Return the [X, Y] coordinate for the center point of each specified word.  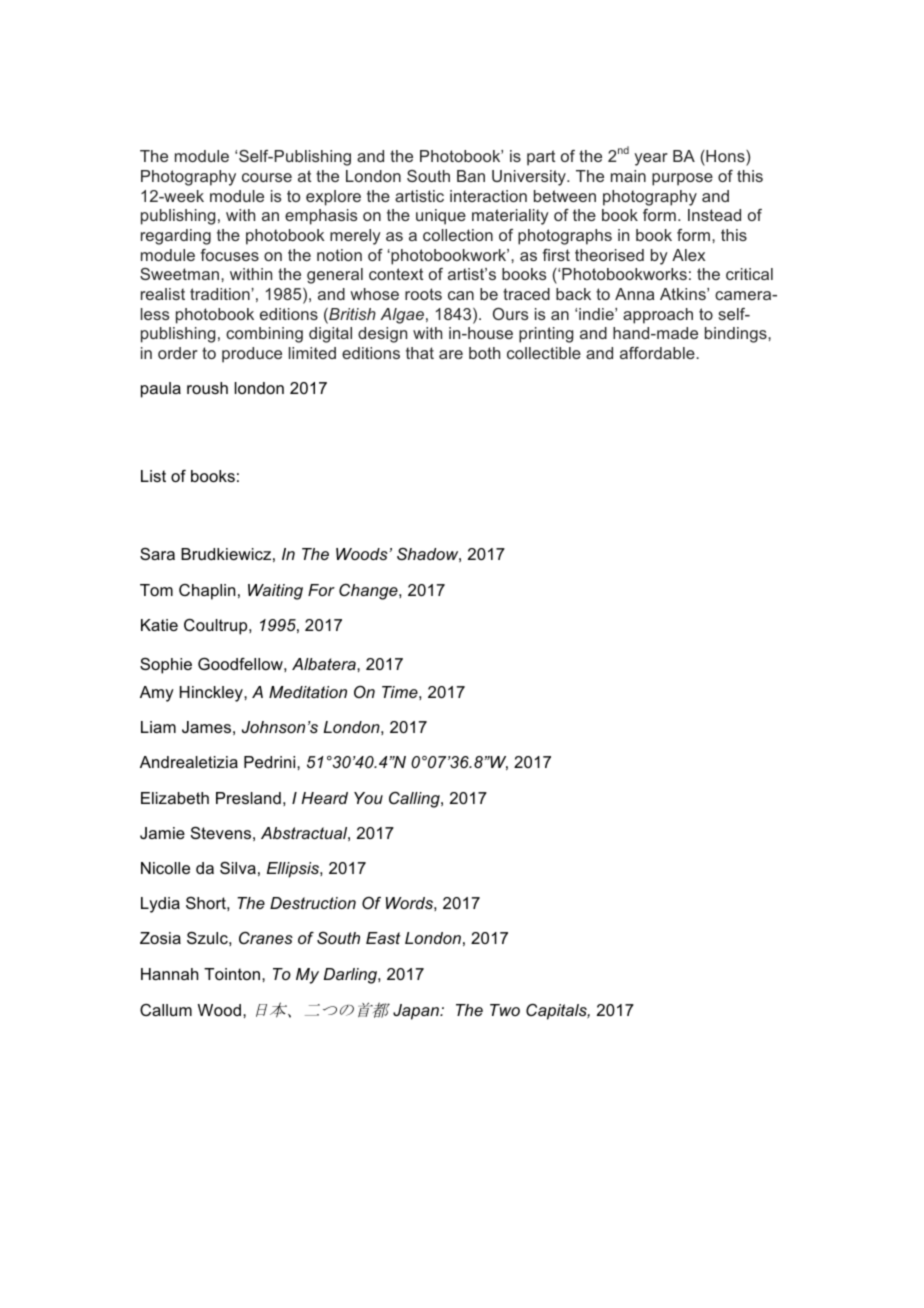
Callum [166, 1010]
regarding [176, 237]
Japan [417, 1012]
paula [161, 390]
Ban [471, 176]
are [451, 354]
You [368, 798]
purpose [682, 179]
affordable [658, 353]
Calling [415, 799]
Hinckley [212, 694]
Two [505, 1010]
